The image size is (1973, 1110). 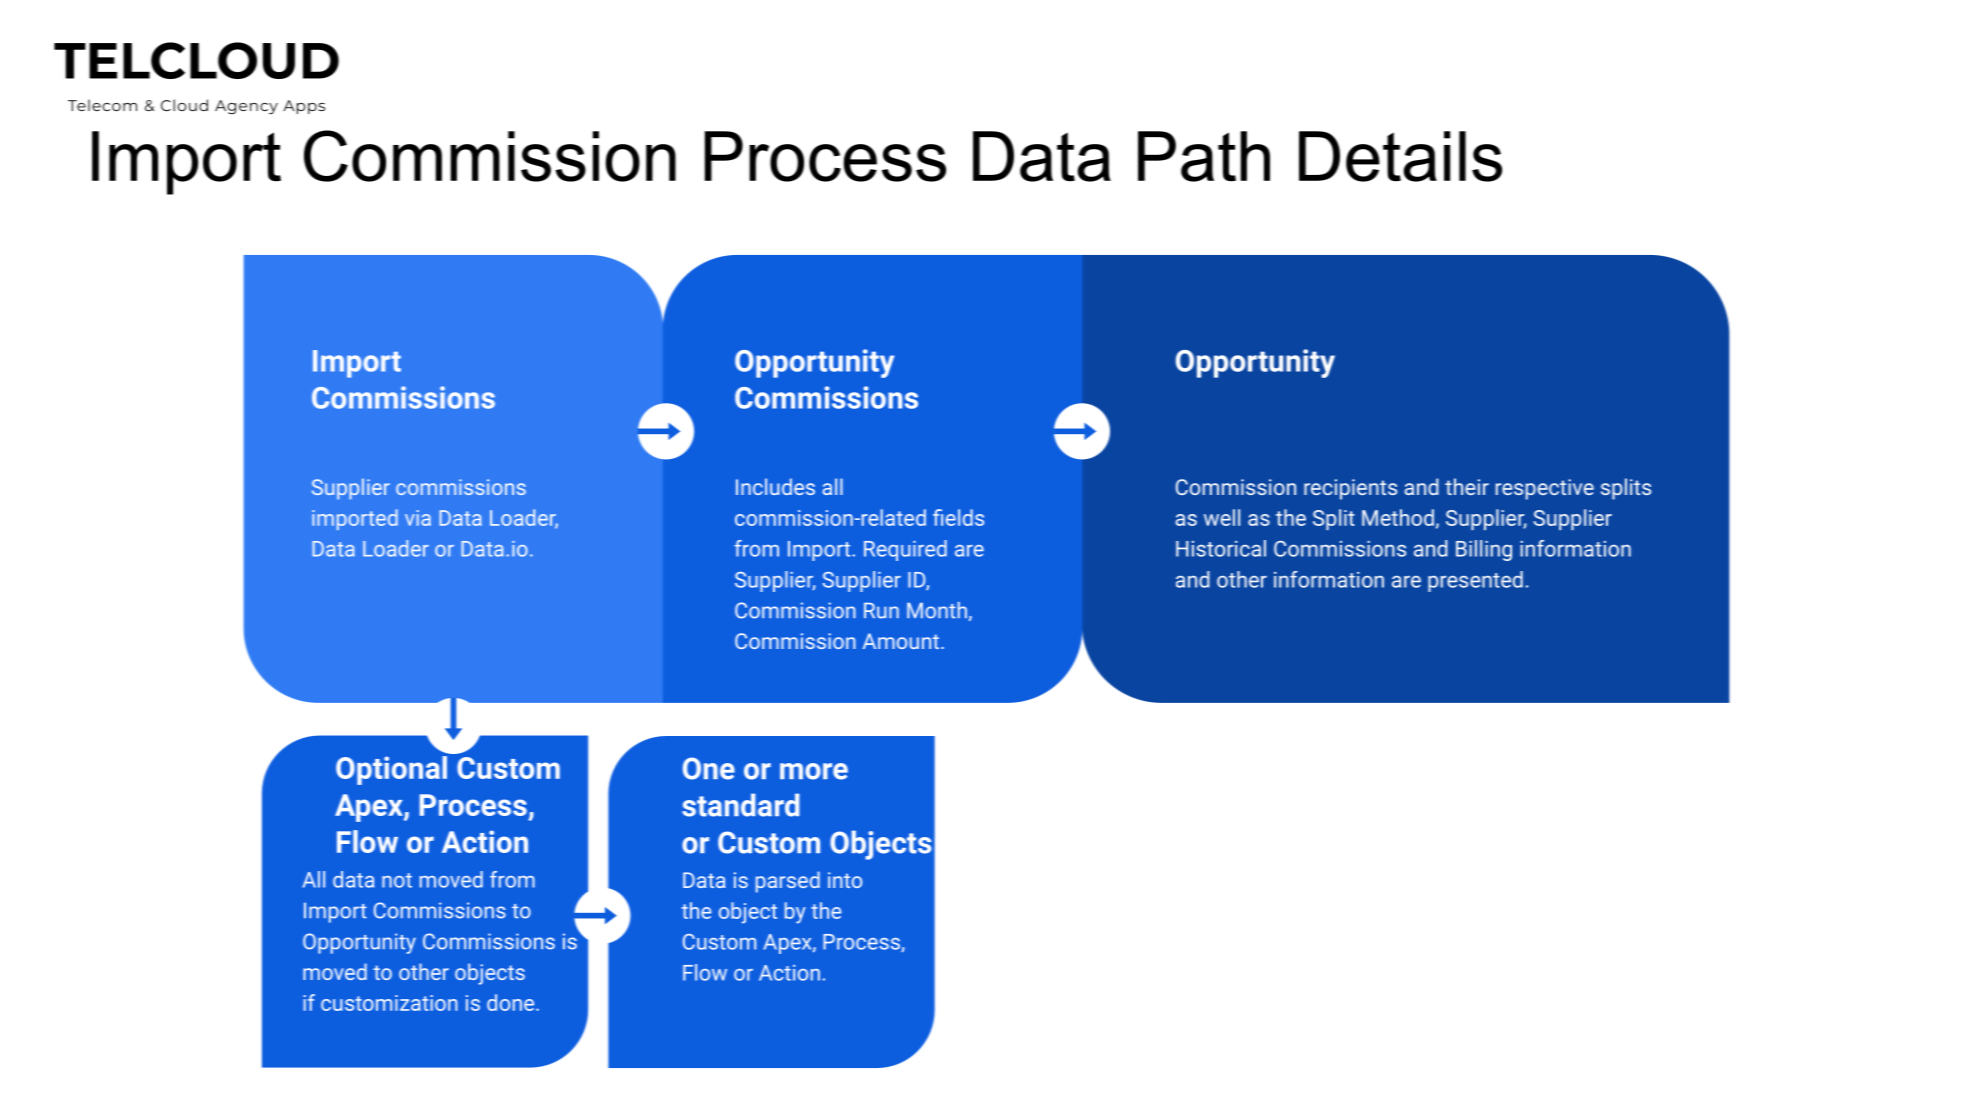 I want to click on into, so click(x=845, y=880).
